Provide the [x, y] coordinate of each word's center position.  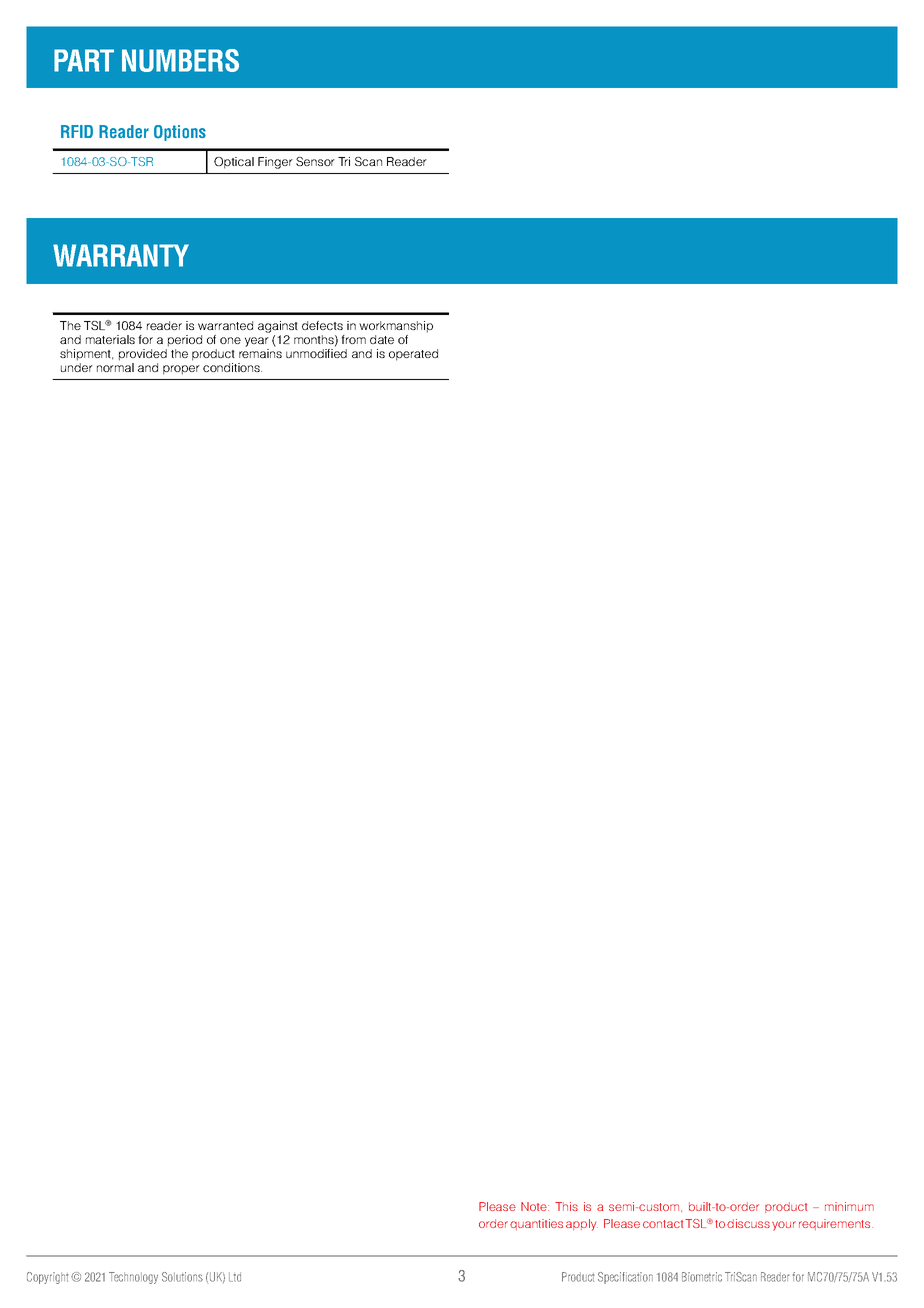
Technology [133, 1278]
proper [181, 370]
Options [180, 133]
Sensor [315, 161]
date [382, 339]
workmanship [396, 327]
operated [413, 355]
